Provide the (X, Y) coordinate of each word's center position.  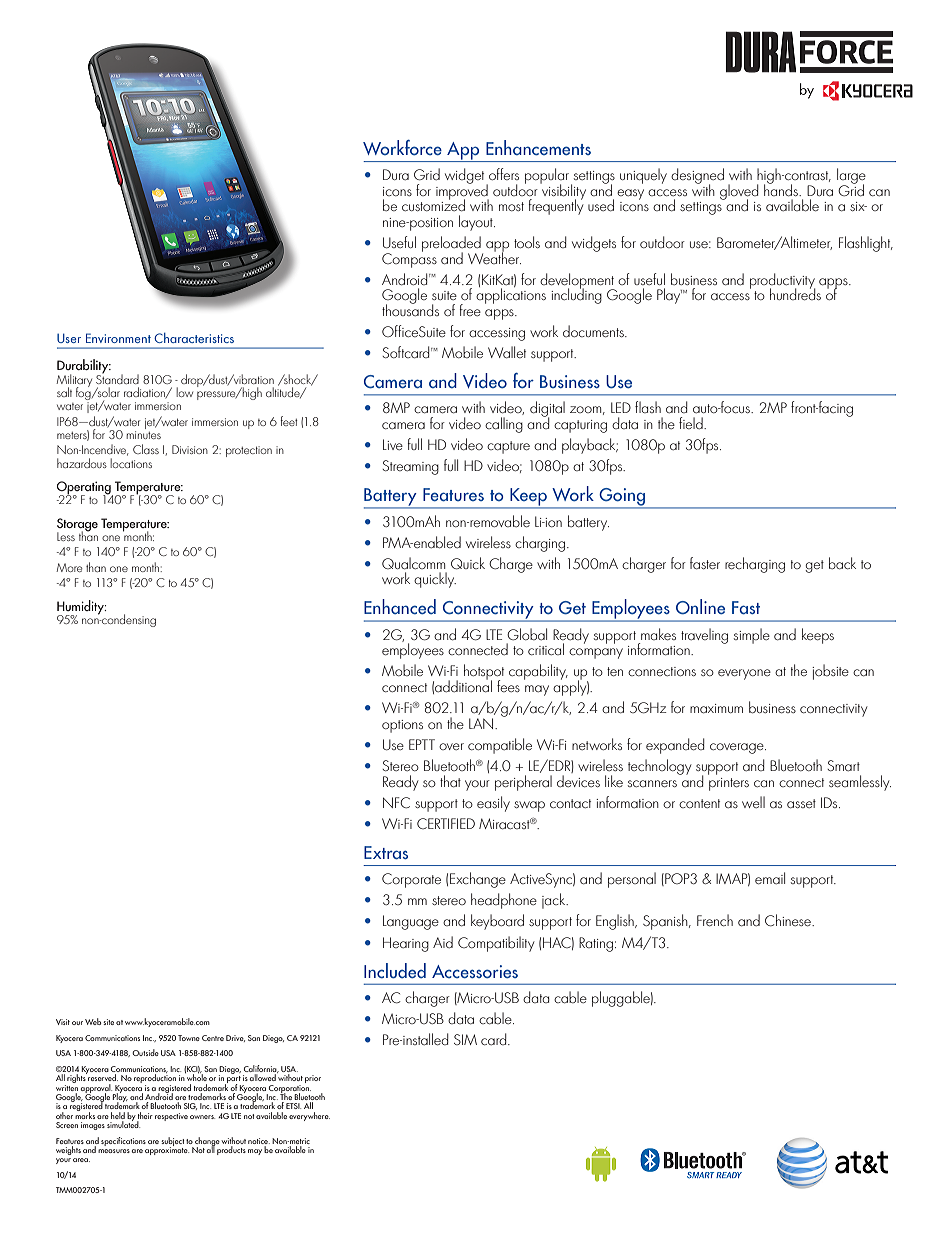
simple (752, 636)
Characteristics (194, 338)
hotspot (484, 673)
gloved (739, 193)
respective (171, 1117)
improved (462, 192)
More (69, 567)
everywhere (309, 1116)
